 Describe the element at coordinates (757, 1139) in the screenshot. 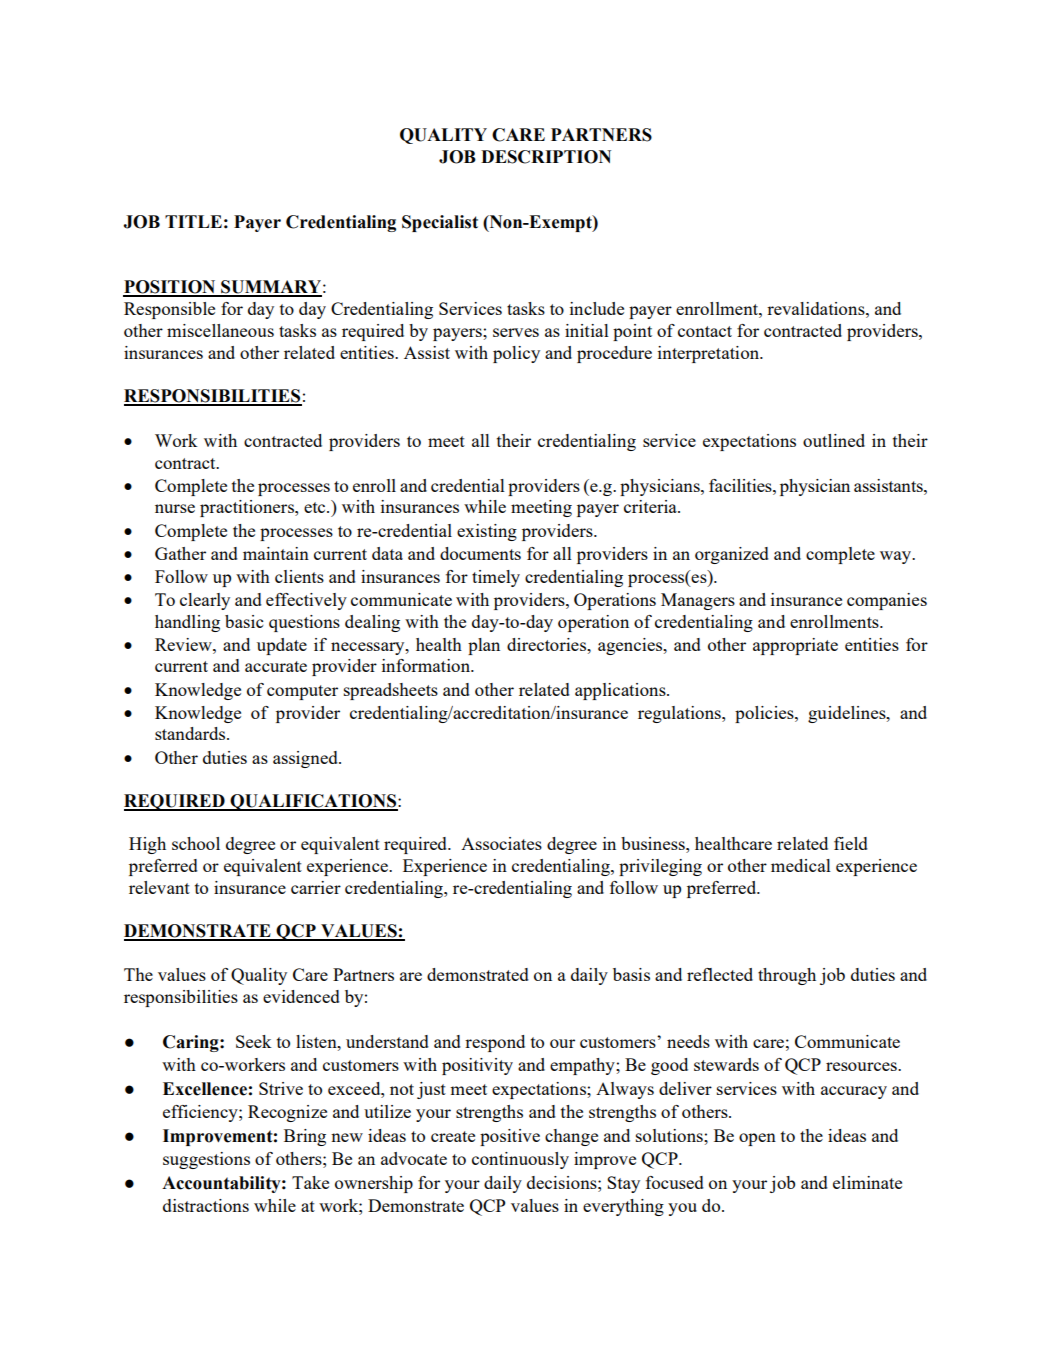

I see `open` at that location.
